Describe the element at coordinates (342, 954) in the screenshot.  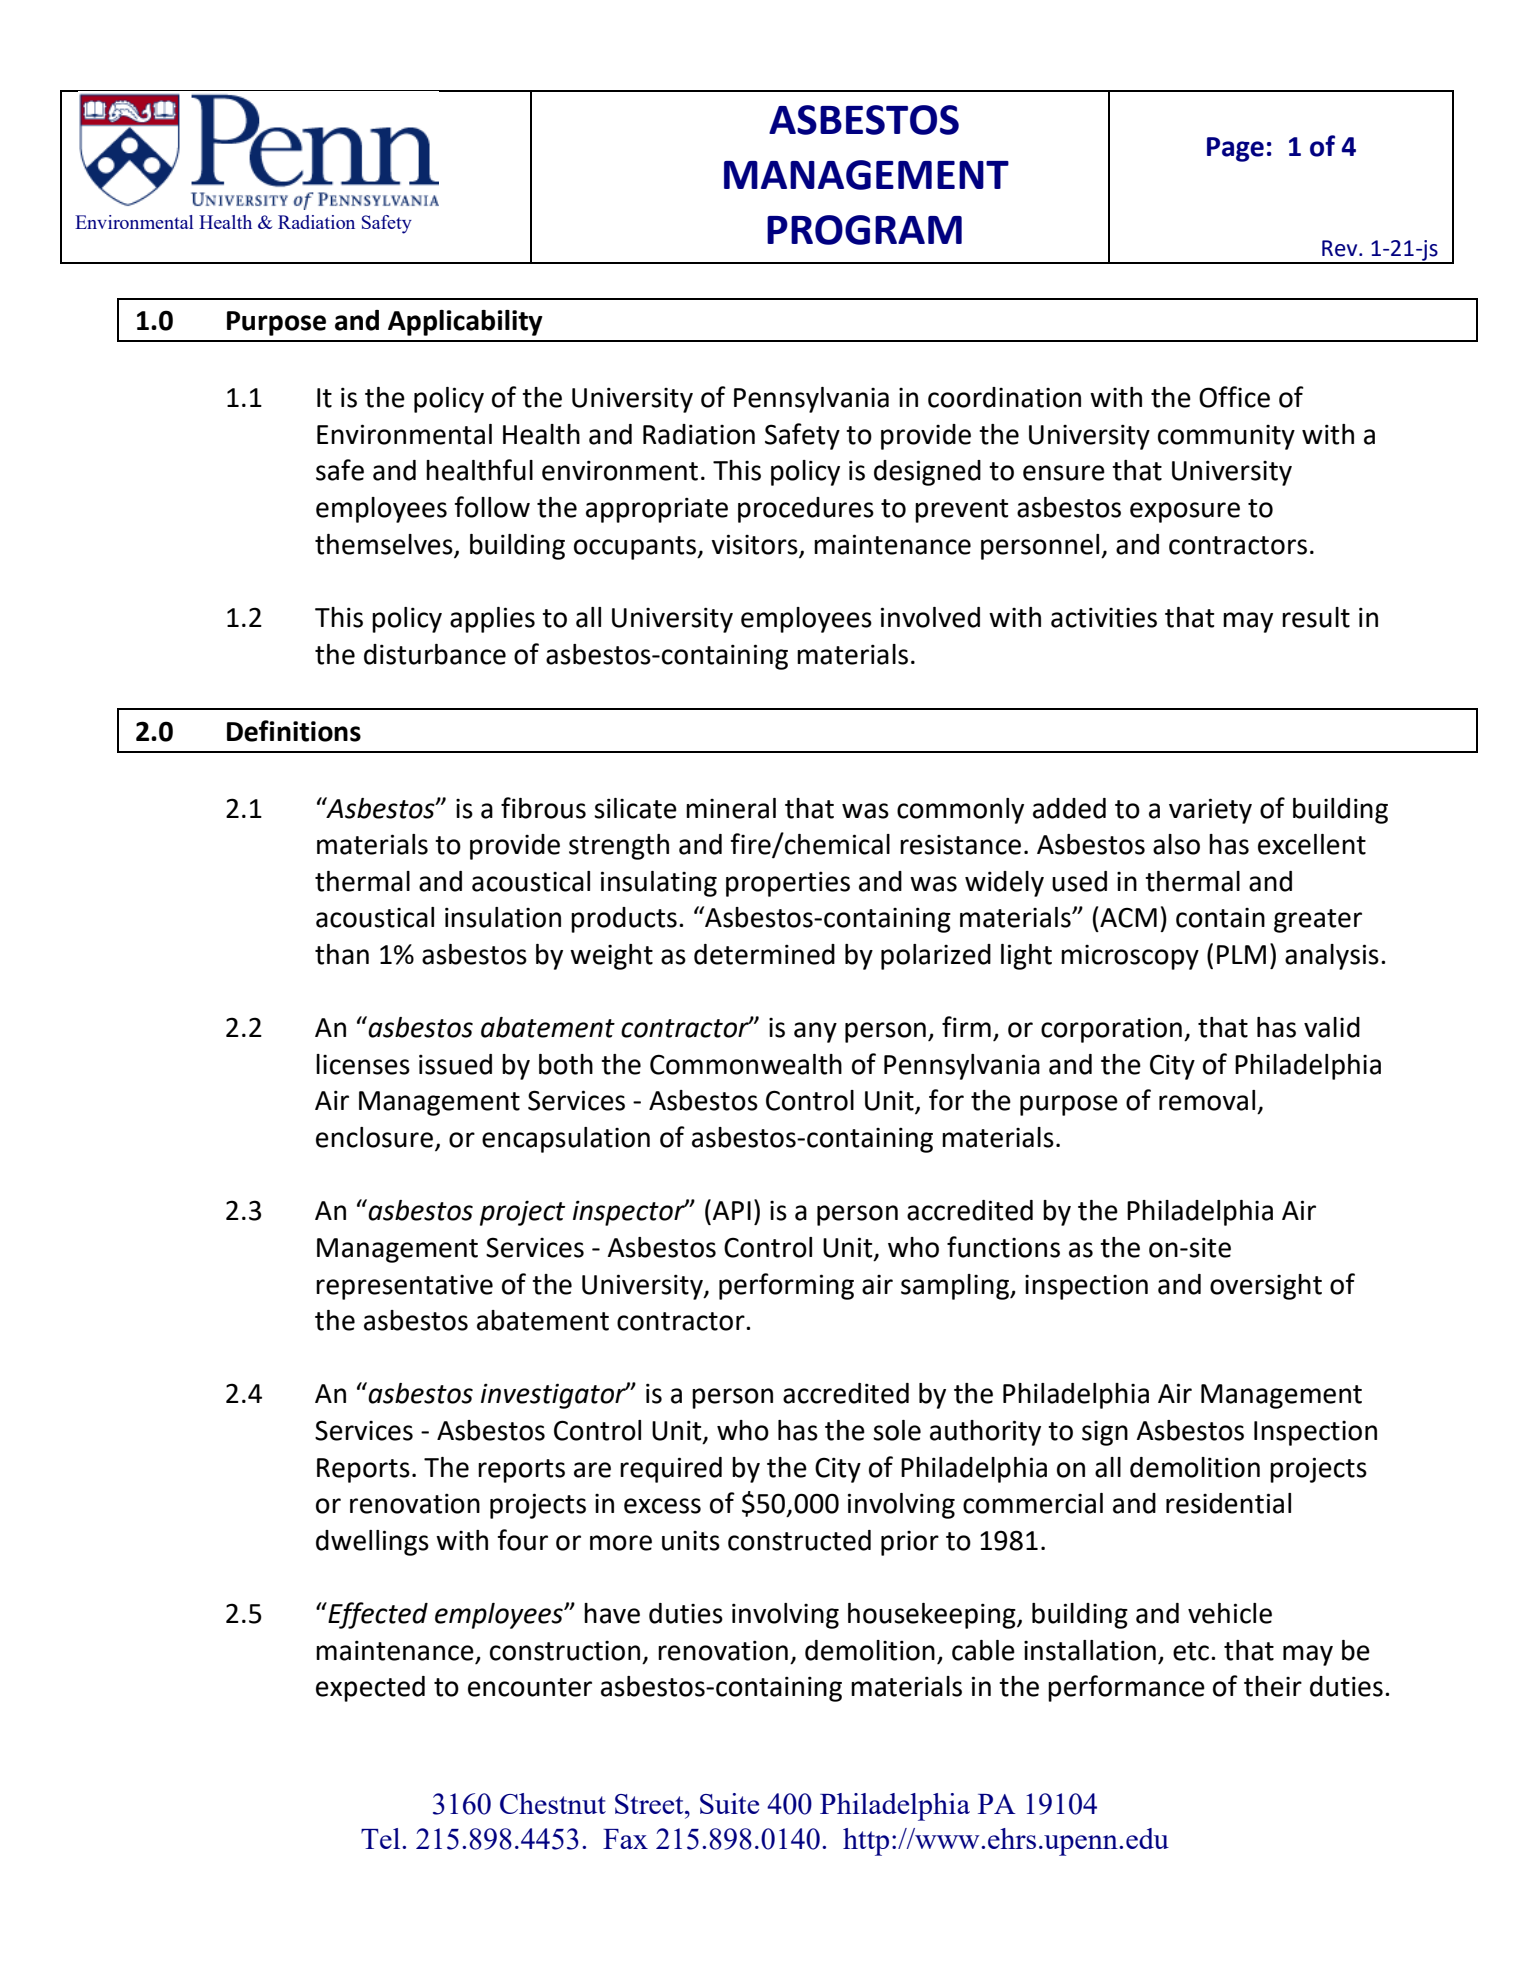
I see `than` at that location.
